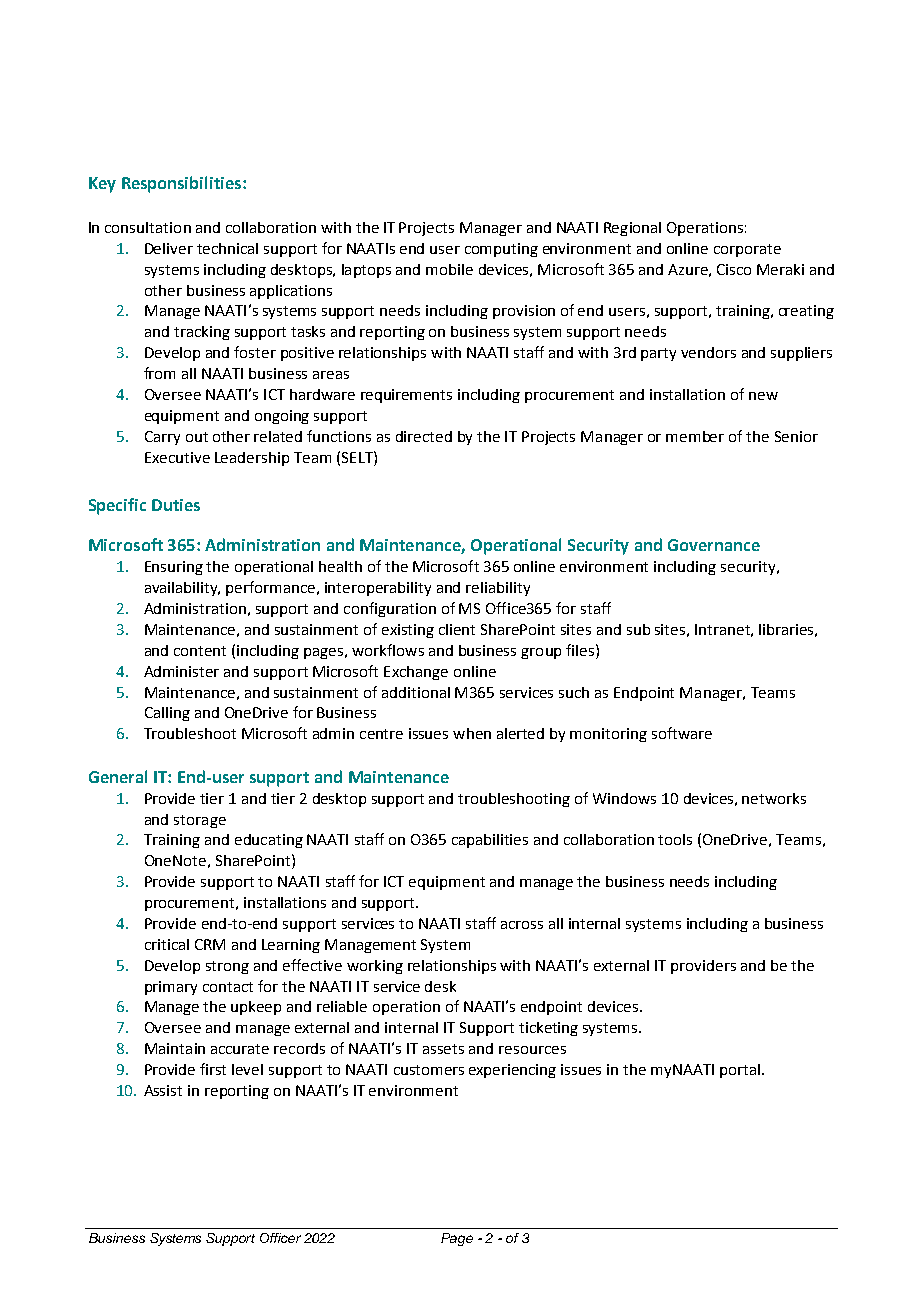  Describe the element at coordinates (181, 184) in the screenshot. I see `Responsibilities` at that location.
